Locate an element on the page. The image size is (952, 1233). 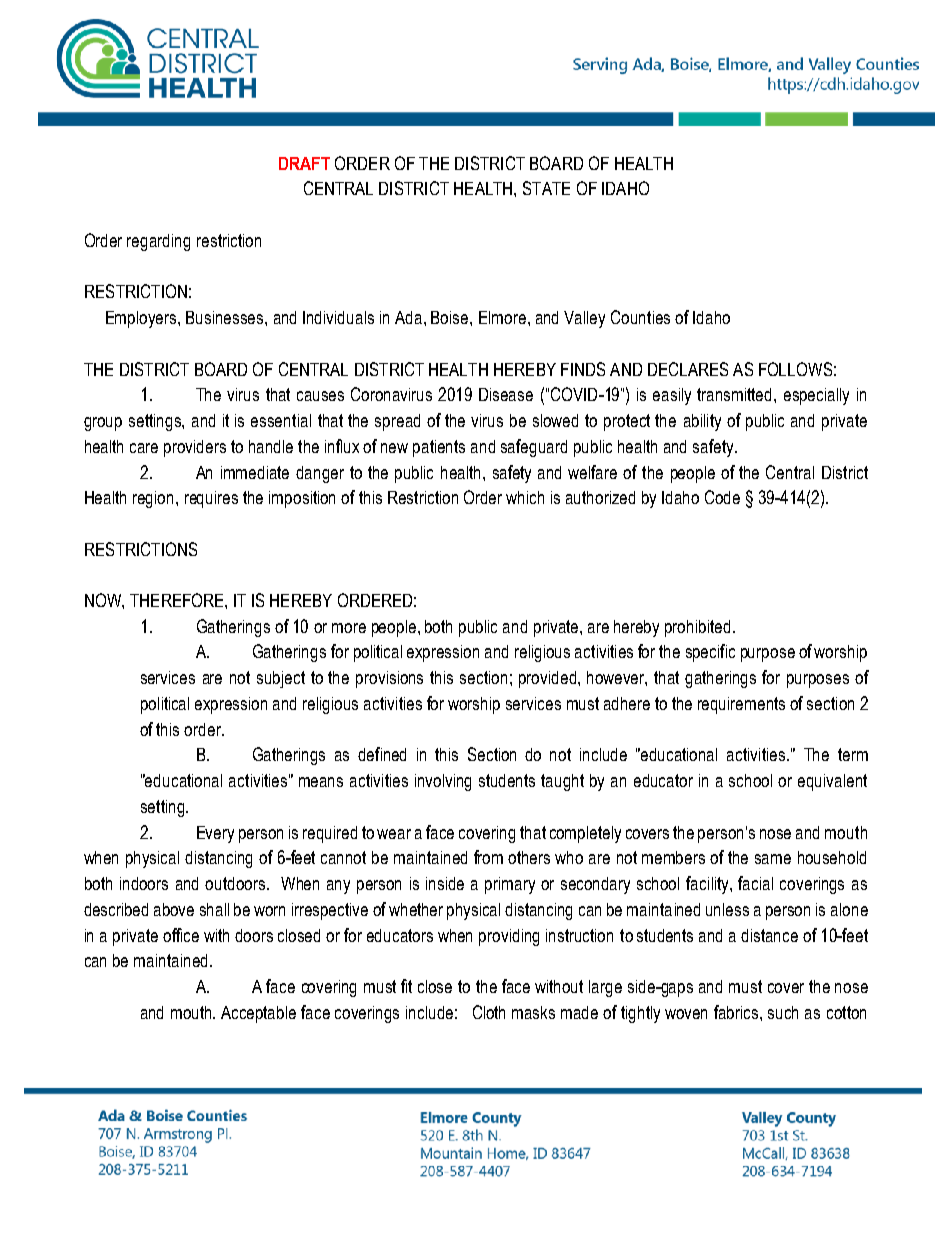
transmitted is located at coordinates (736, 394).
